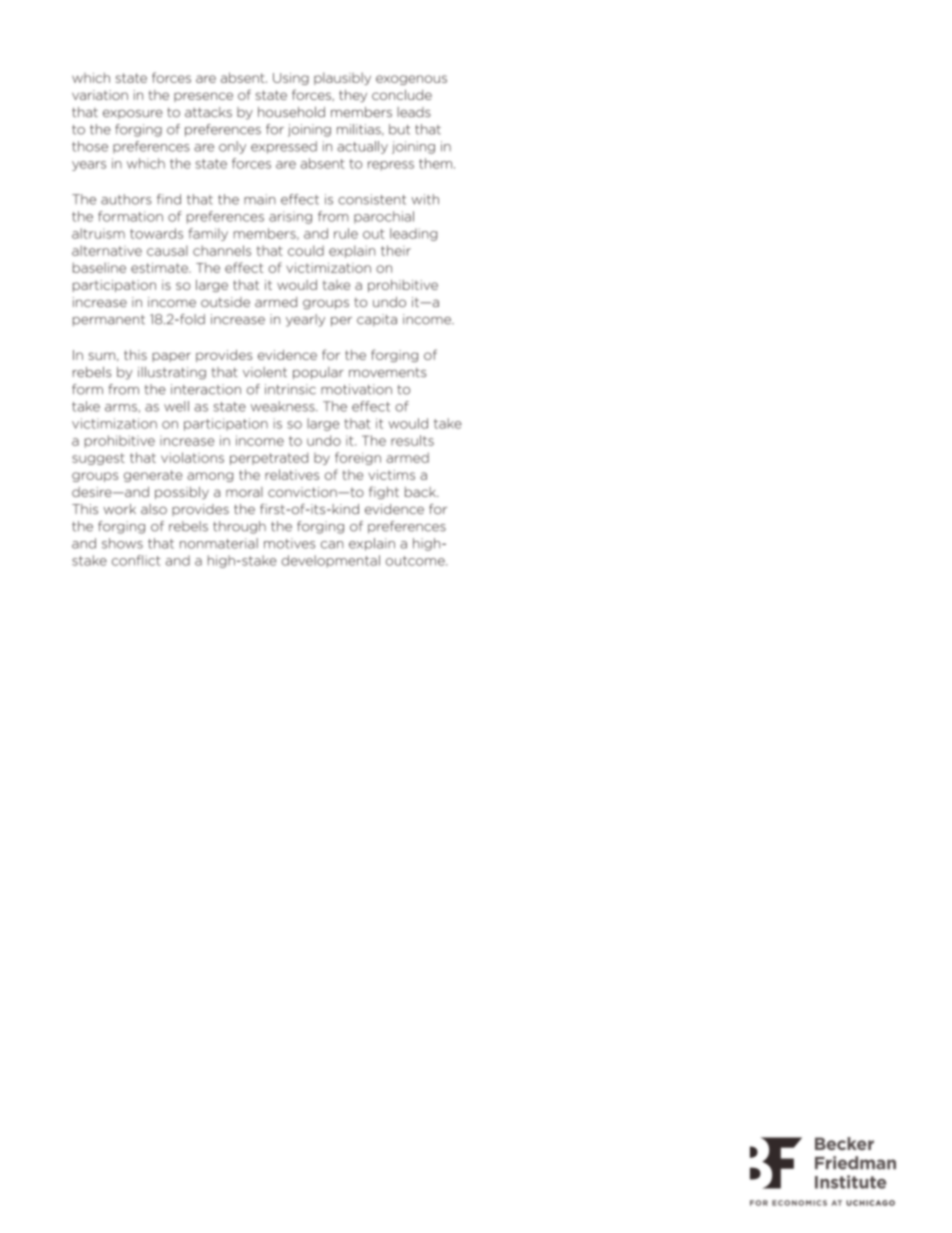 Image resolution: width=952 pixels, height=1233 pixels. What do you see at coordinates (107, 250) in the image?
I see `alternative` at bounding box center [107, 250].
